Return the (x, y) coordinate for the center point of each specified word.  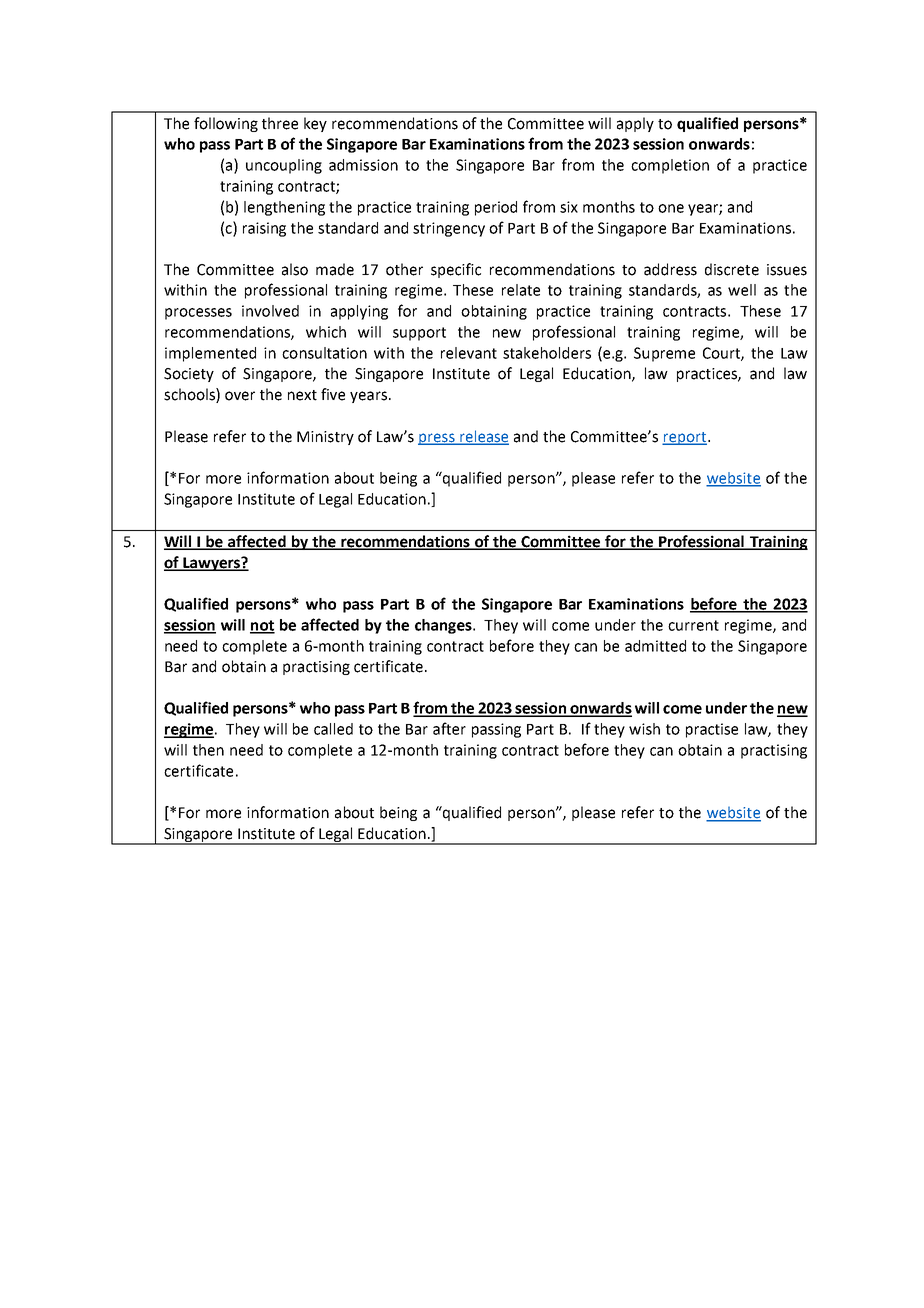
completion (670, 166)
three (280, 123)
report (685, 438)
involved (270, 311)
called (333, 729)
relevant (469, 353)
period (496, 208)
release (483, 437)
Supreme (664, 354)
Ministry (325, 438)
